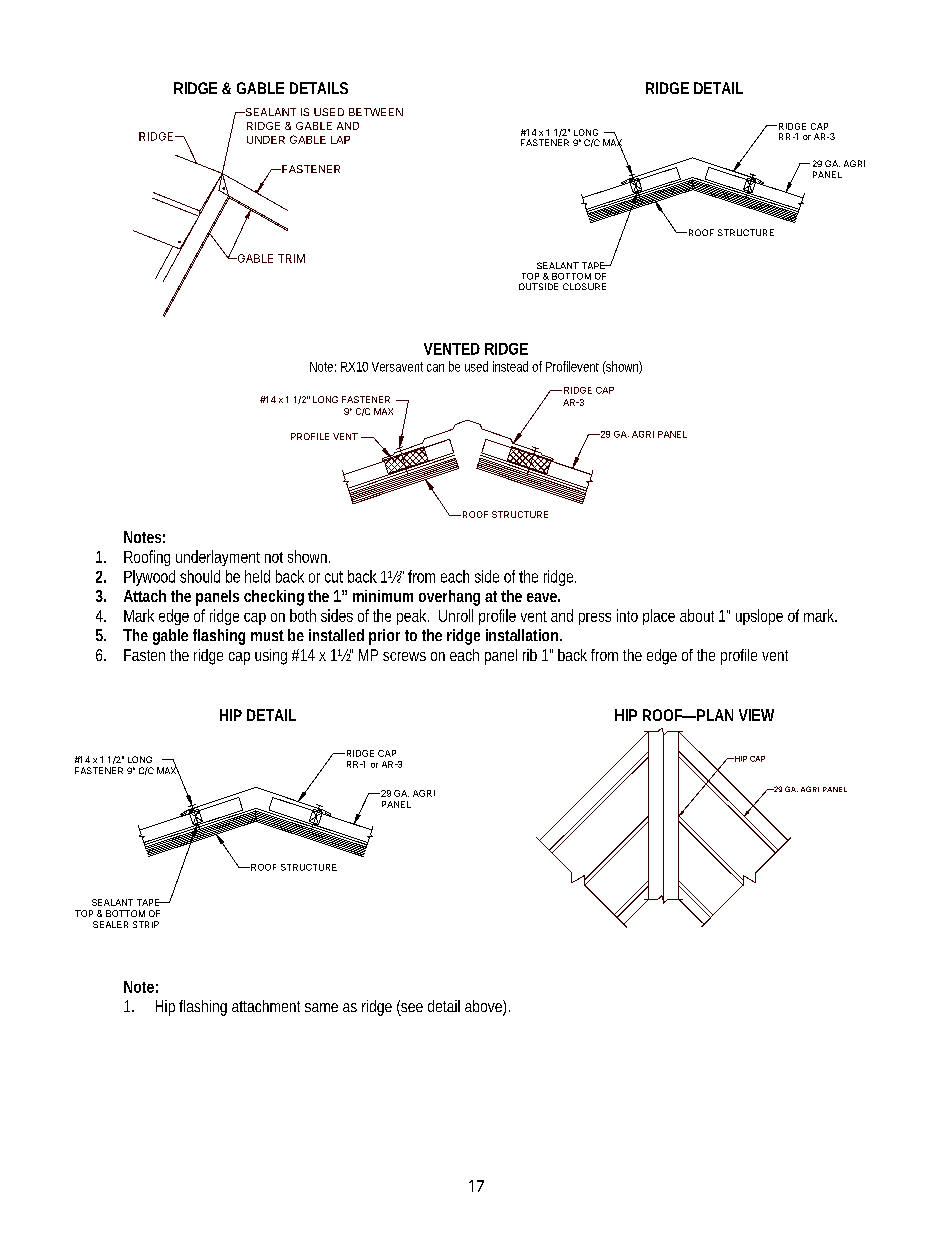  Describe the element at coordinates (435, 368) in the screenshot. I see `can` at that location.
